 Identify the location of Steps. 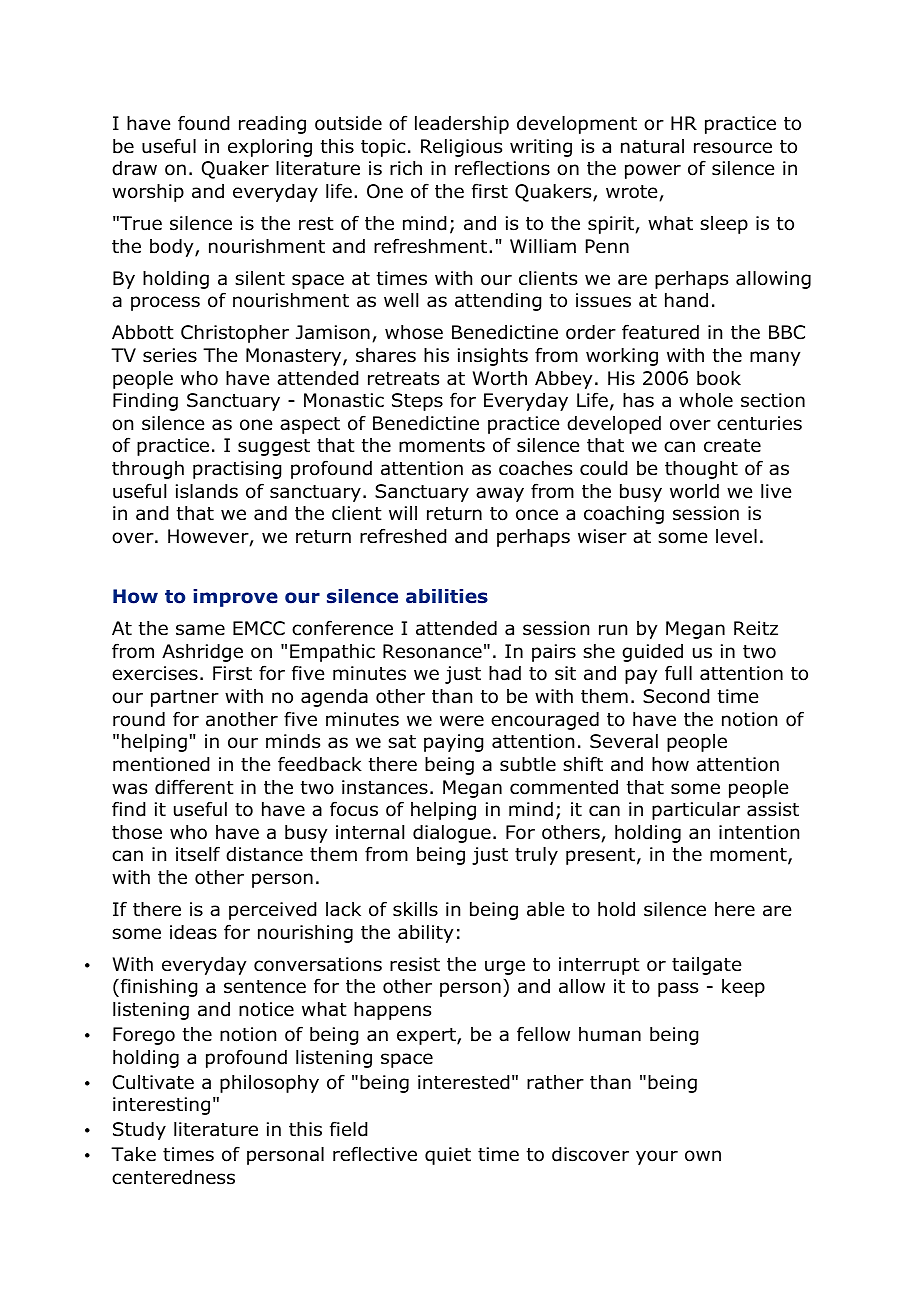
(417, 402).
